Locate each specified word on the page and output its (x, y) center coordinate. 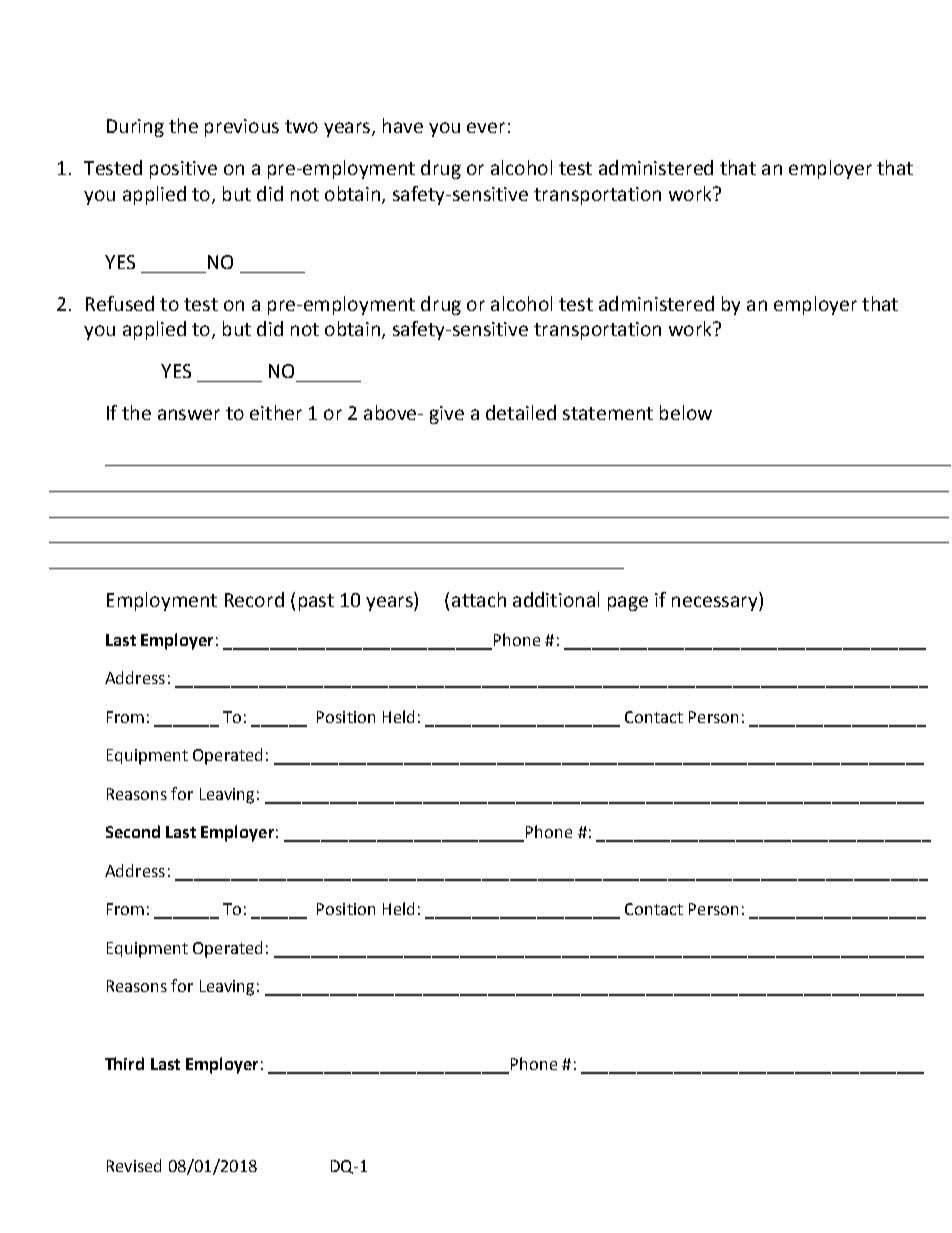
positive (183, 170)
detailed (521, 412)
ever (486, 127)
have (403, 125)
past (316, 602)
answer (189, 414)
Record (254, 599)
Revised (134, 1165)
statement (608, 413)
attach (479, 599)
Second (133, 831)
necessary (716, 603)
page (628, 603)
